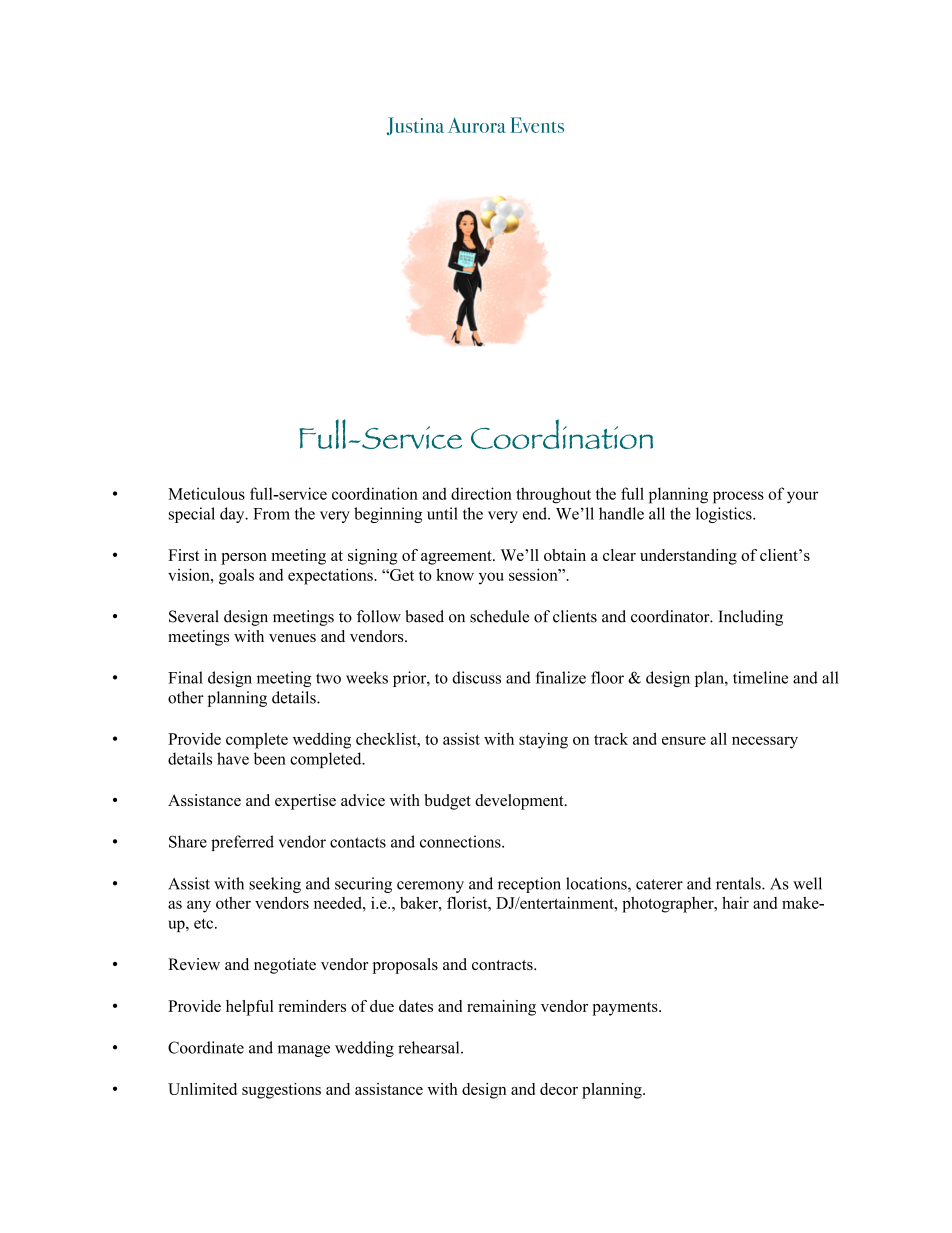 This screenshot has height=1233, width=952. What do you see at coordinates (242, 843) in the screenshot?
I see `preferred` at bounding box center [242, 843].
